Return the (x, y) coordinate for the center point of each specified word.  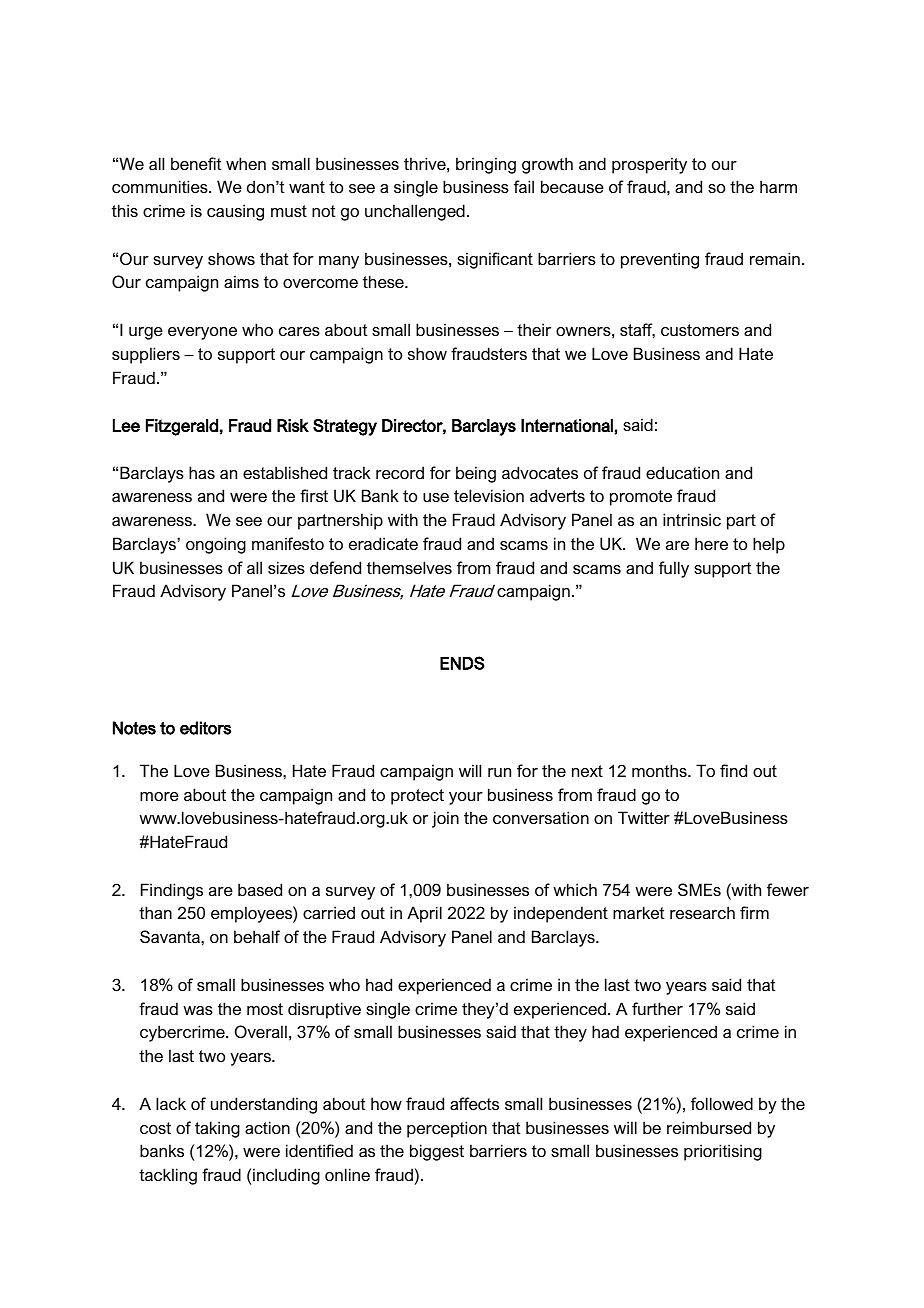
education (682, 472)
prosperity (649, 165)
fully (674, 569)
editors (205, 728)
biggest (437, 1152)
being (476, 474)
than (155, 912)
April (424, 914)
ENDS (462, 663)
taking (217, 1129)
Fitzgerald (182, 427)
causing (235, 212)
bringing (486, 165)
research (702, 912)
